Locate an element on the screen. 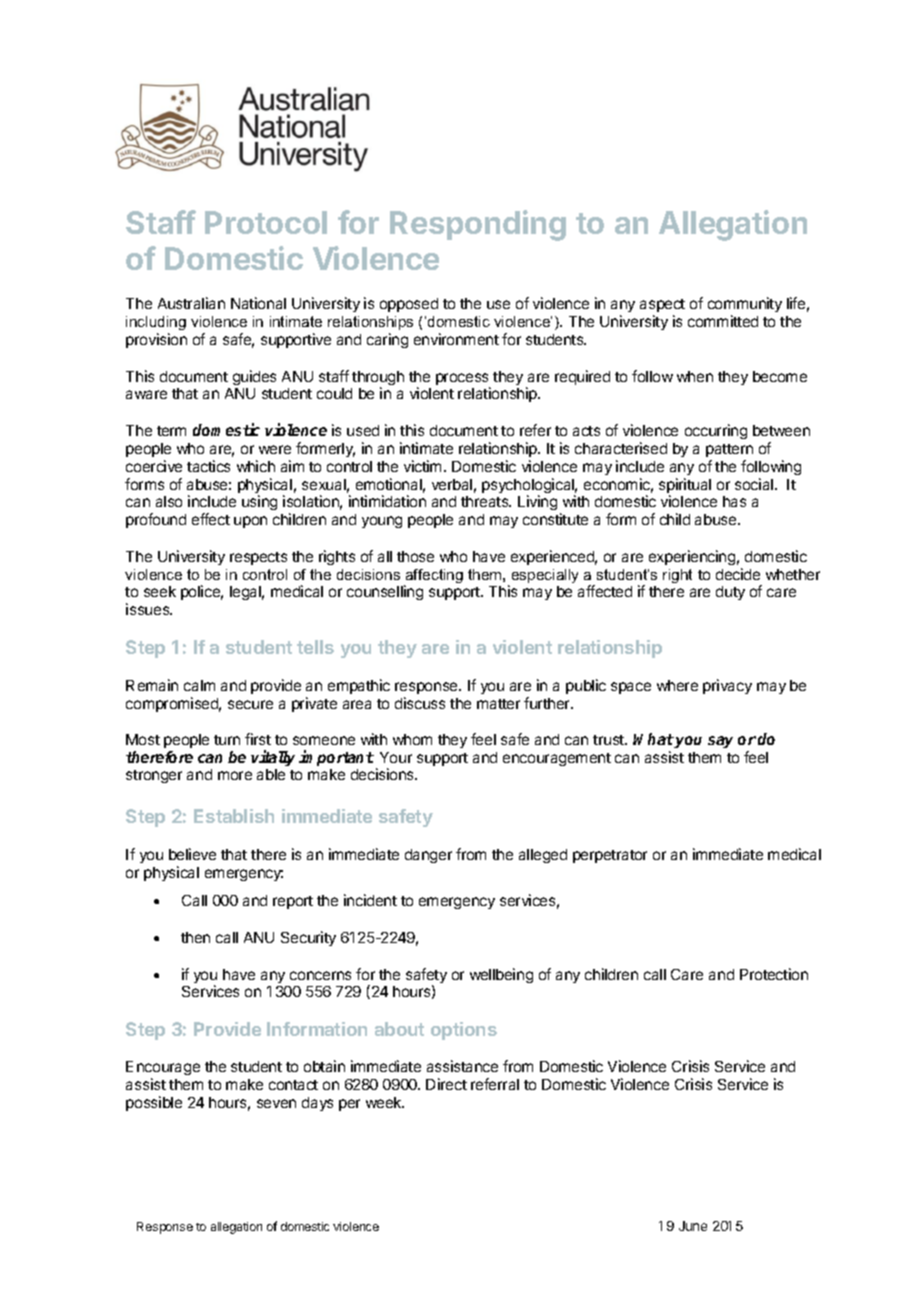 This screenshot has width=924, height=1308. Establish is located at coordinates (234, 816).
